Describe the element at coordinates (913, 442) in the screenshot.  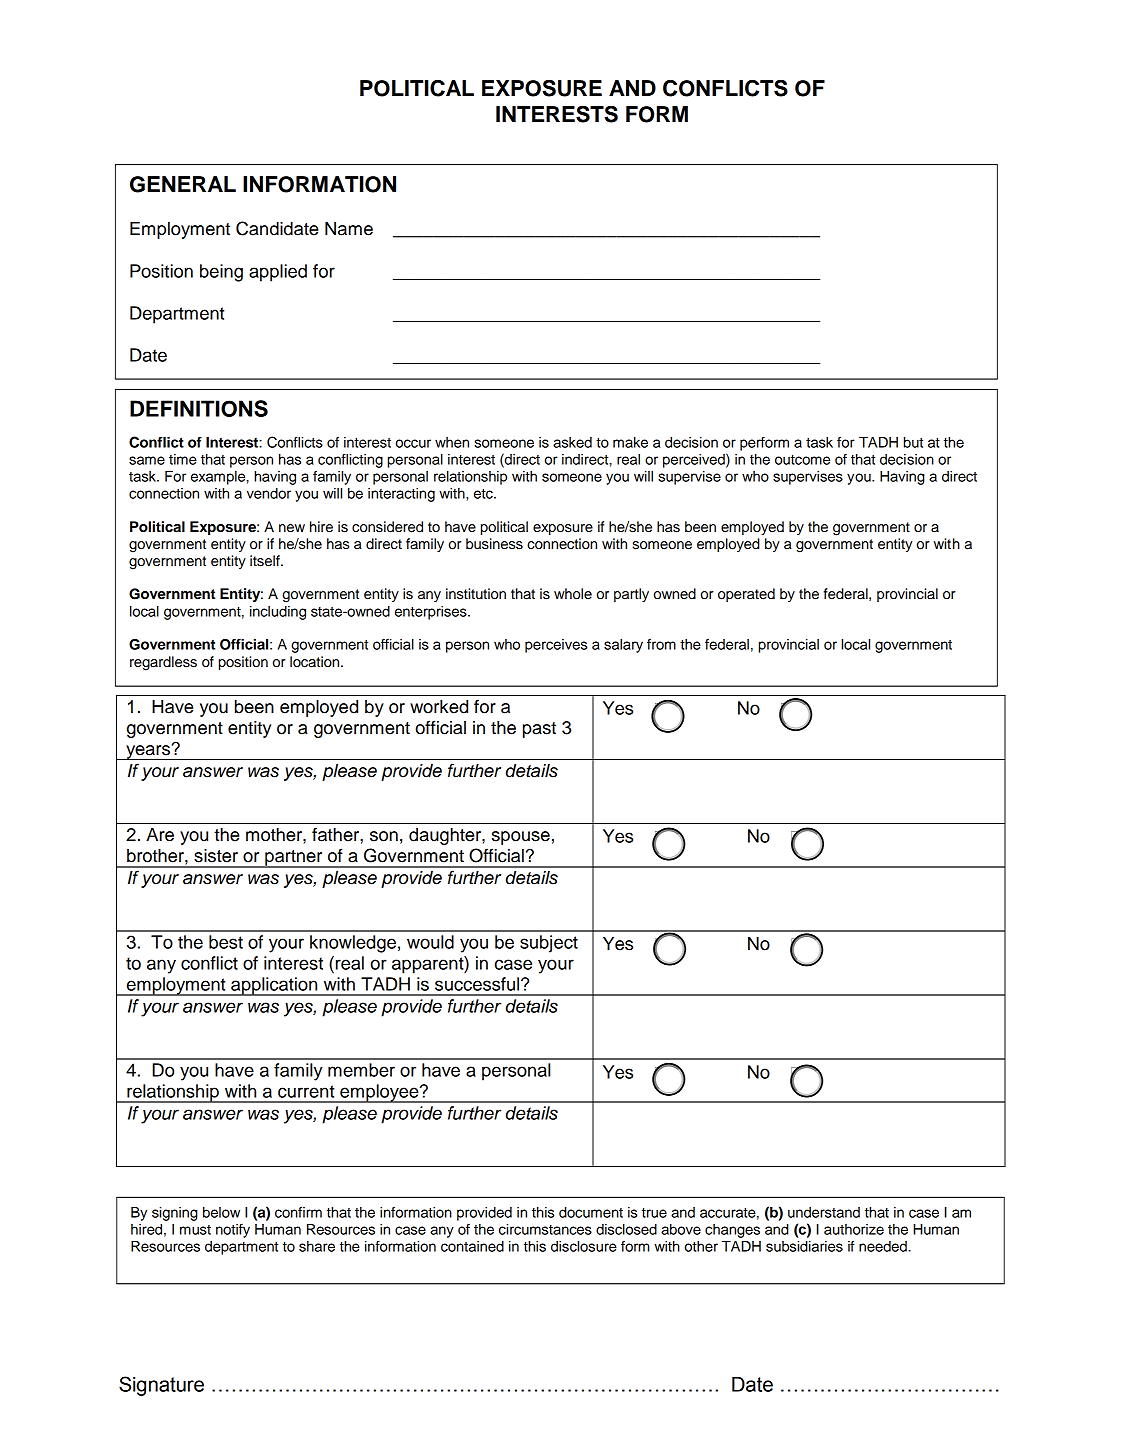
I see `but` at that location.
